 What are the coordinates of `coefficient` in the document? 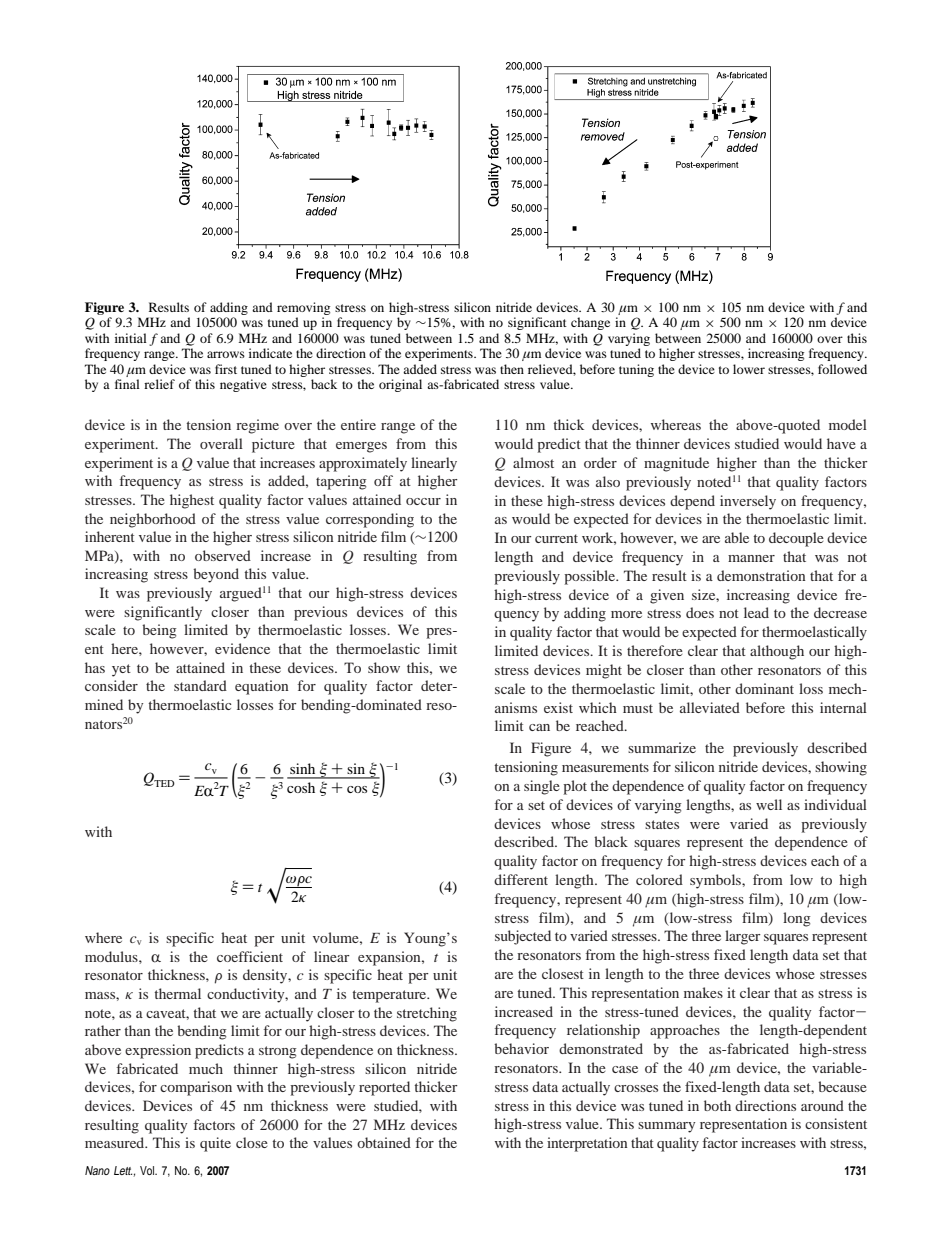 It's located at (250, 956).
